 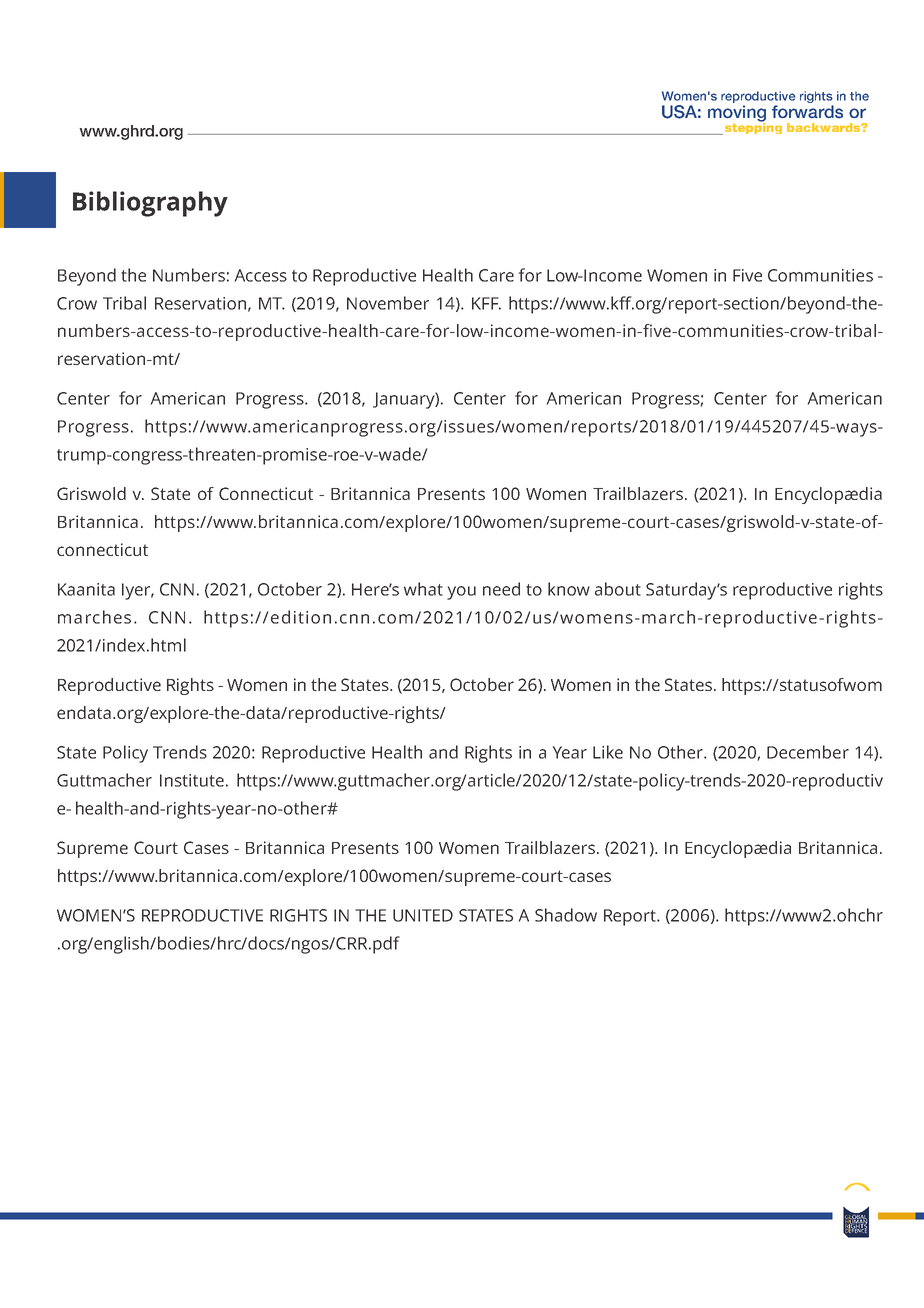 What do you see at coordinates (423, 915) in the document?
I see `UNITED` at bounding box center [423, 915].
